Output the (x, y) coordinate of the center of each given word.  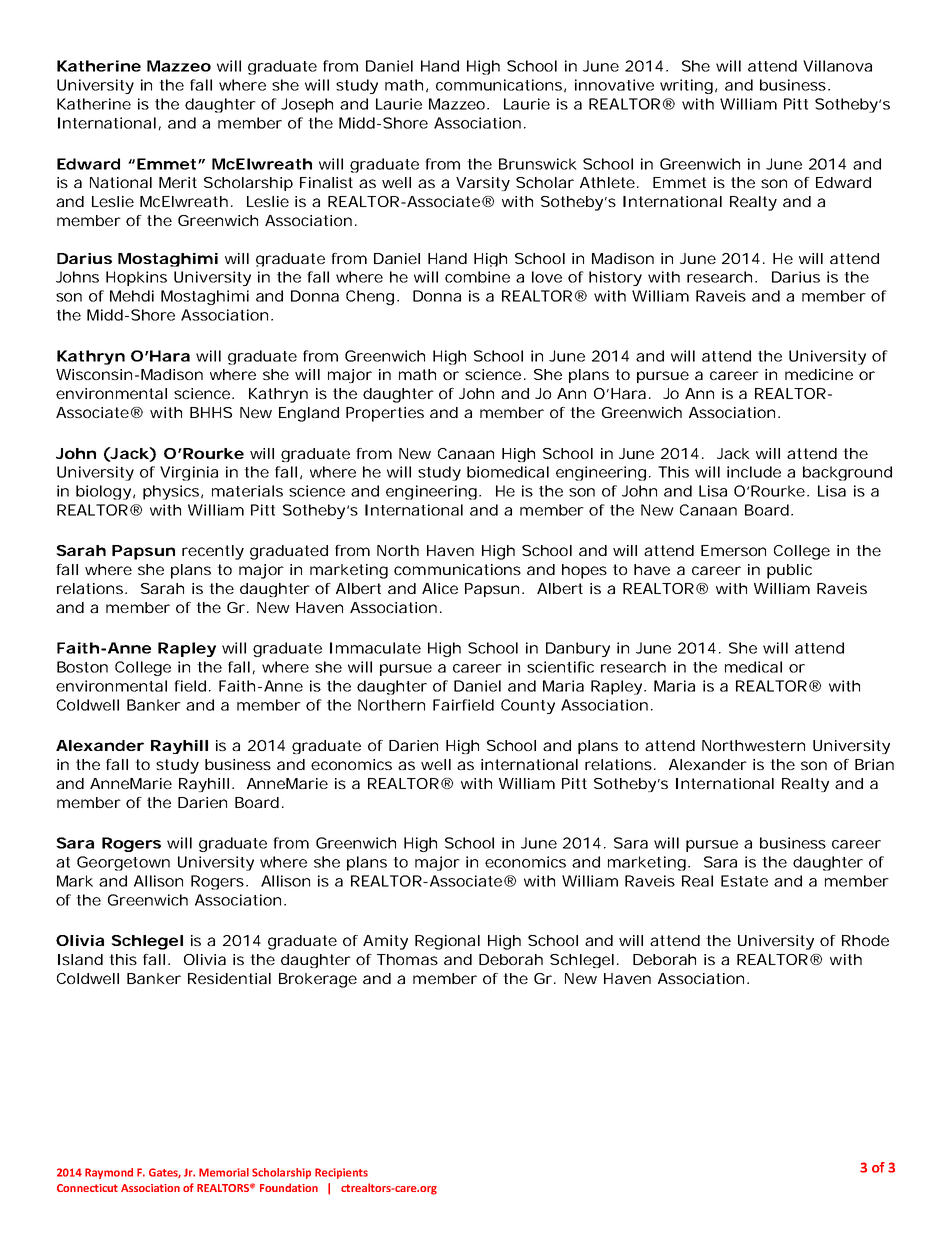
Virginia (189, 473)
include (754, 472)
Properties (385, 414)
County (528, 706)
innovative (614, 85)
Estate (744, 881)
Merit (178, 182)
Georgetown (123, 863)
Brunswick (538, 164)
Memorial (224, 1172)
